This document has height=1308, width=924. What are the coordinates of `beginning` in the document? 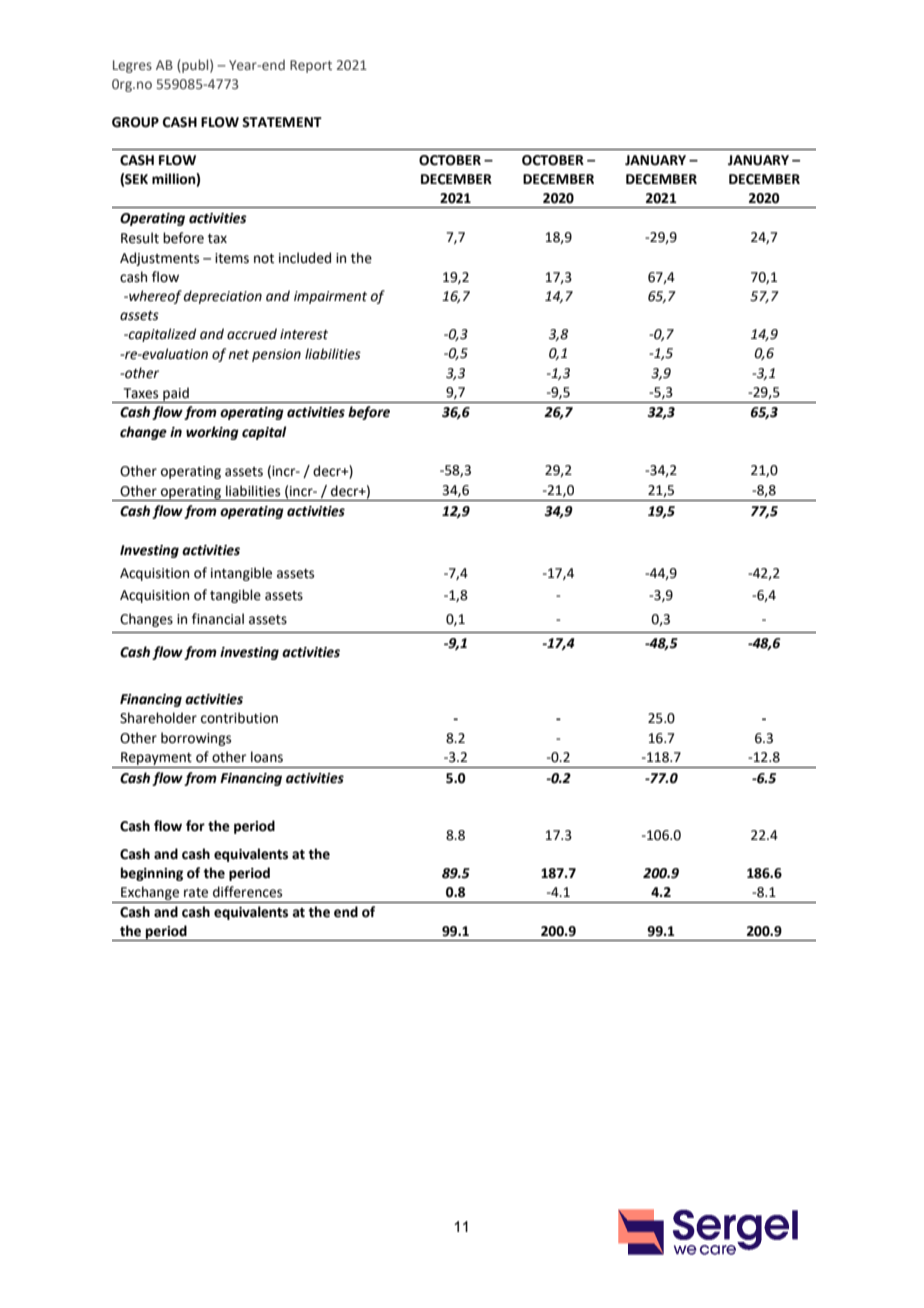 It's located at (152, 874).
